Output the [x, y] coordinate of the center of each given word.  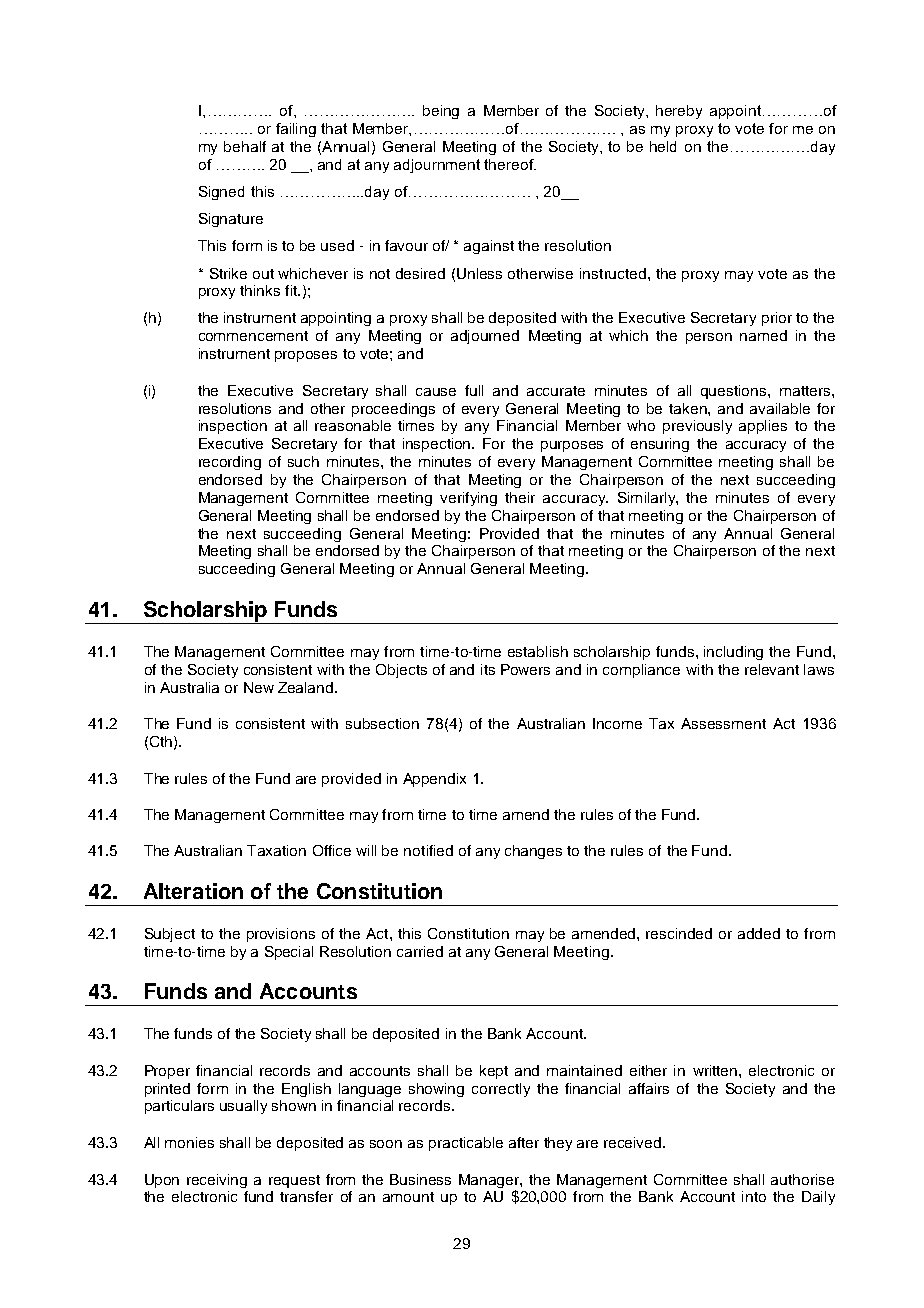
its [488, 669]
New [259, 687]
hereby [679, 112]
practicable [466, 1144]
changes [533, 852]
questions [735, 392]
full [474, 390]
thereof [510, 164]
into [754, 1196]
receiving [217, 1181]
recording [230, 463]
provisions [281, 935]
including [733, 653]
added [759, 933]
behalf [245, 146]
